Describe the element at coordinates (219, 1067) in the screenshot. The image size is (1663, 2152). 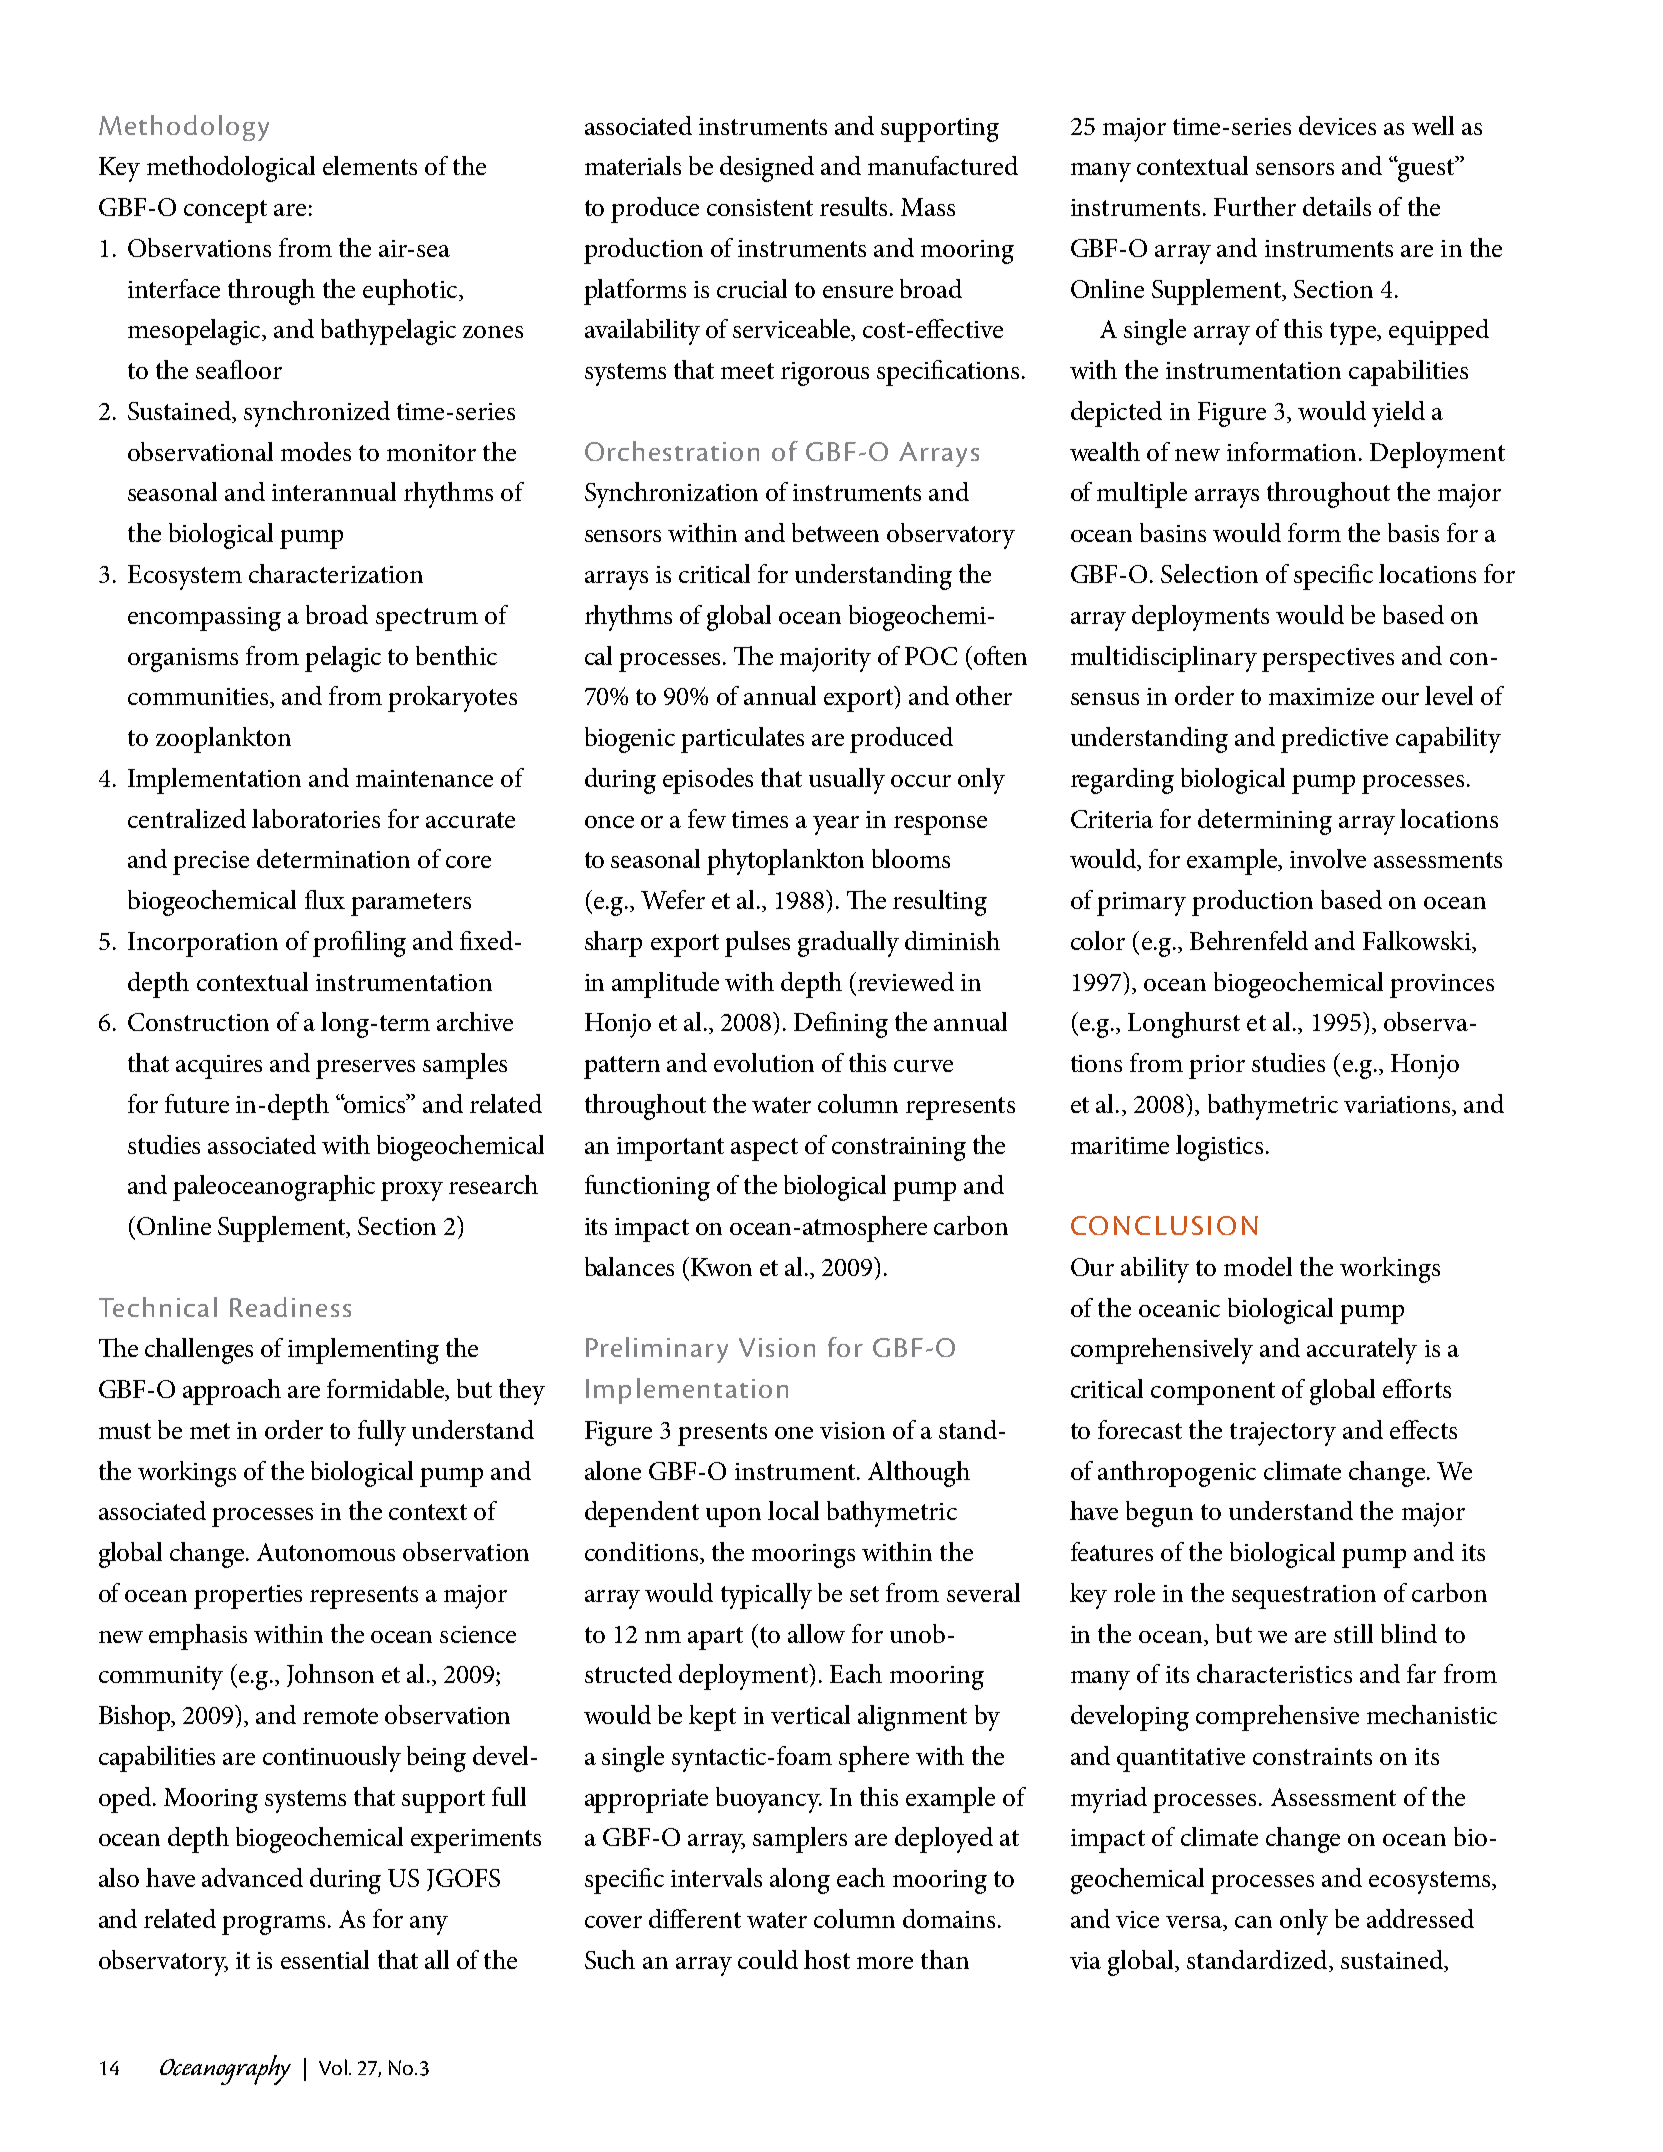
I see `acquires` at that location.
